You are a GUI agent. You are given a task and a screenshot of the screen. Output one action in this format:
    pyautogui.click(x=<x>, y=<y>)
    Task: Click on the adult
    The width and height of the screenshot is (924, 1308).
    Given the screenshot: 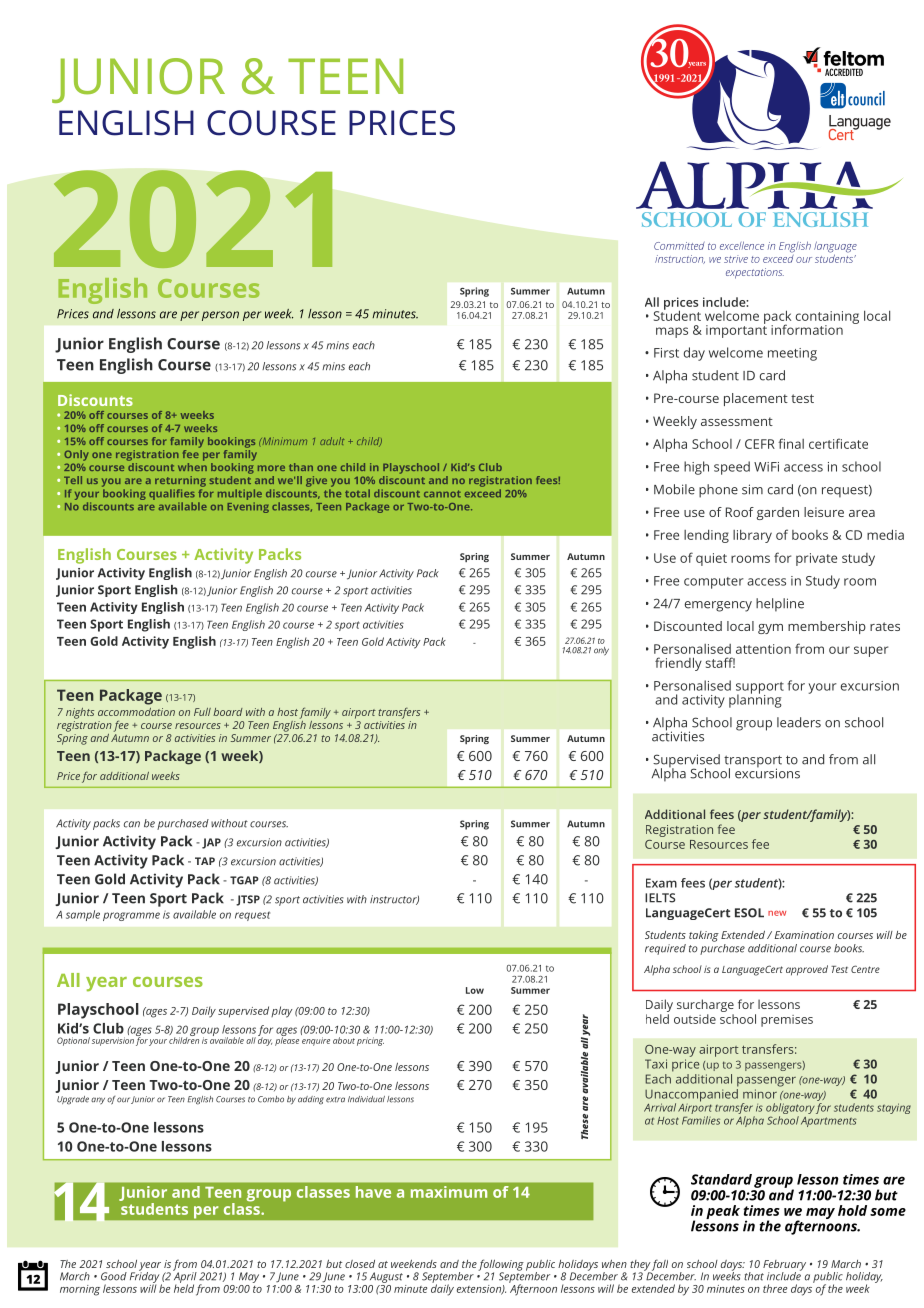 What is the action you would take?
    pyautogui.click(x=332, y=441)
